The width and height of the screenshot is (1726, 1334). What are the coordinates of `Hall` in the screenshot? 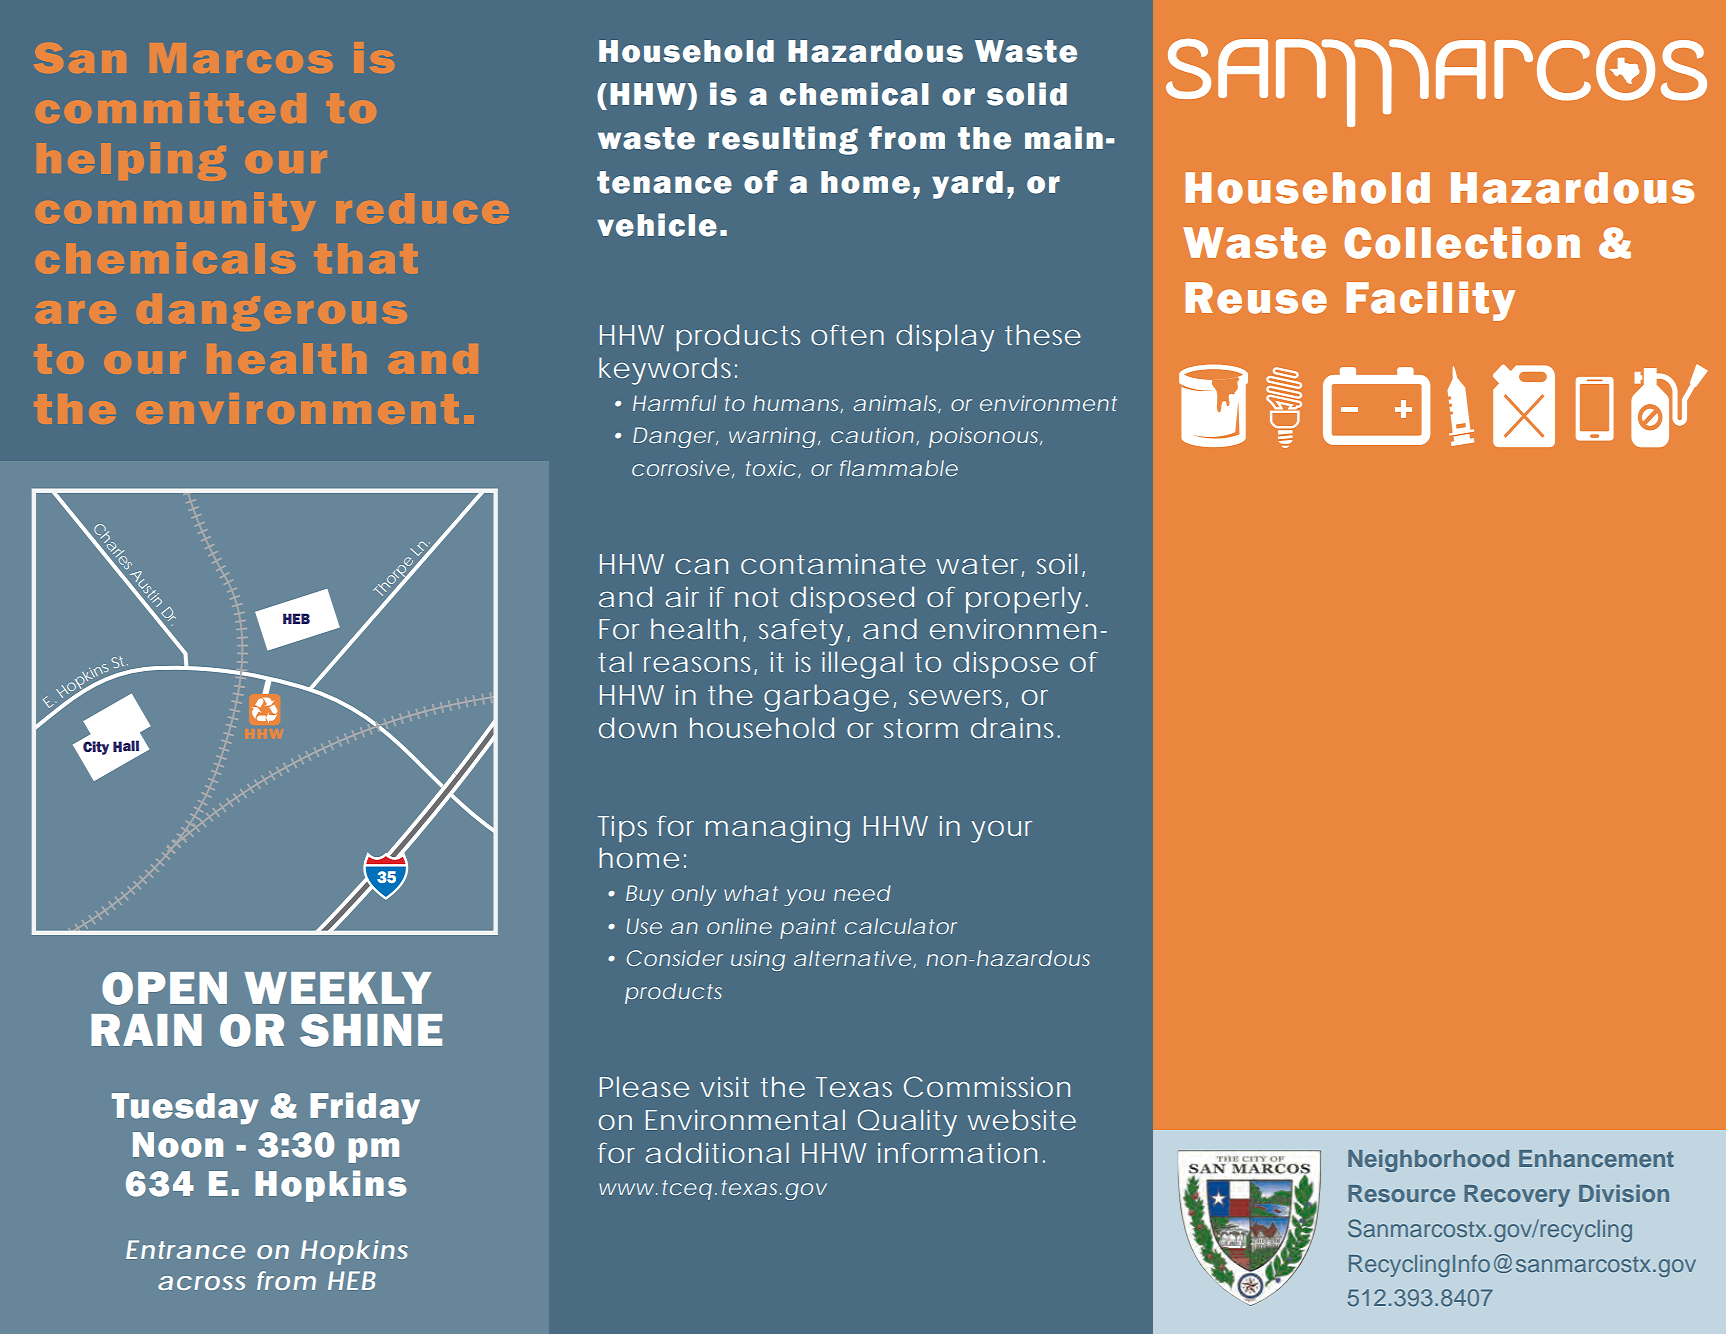 It's located at (126, 746).
